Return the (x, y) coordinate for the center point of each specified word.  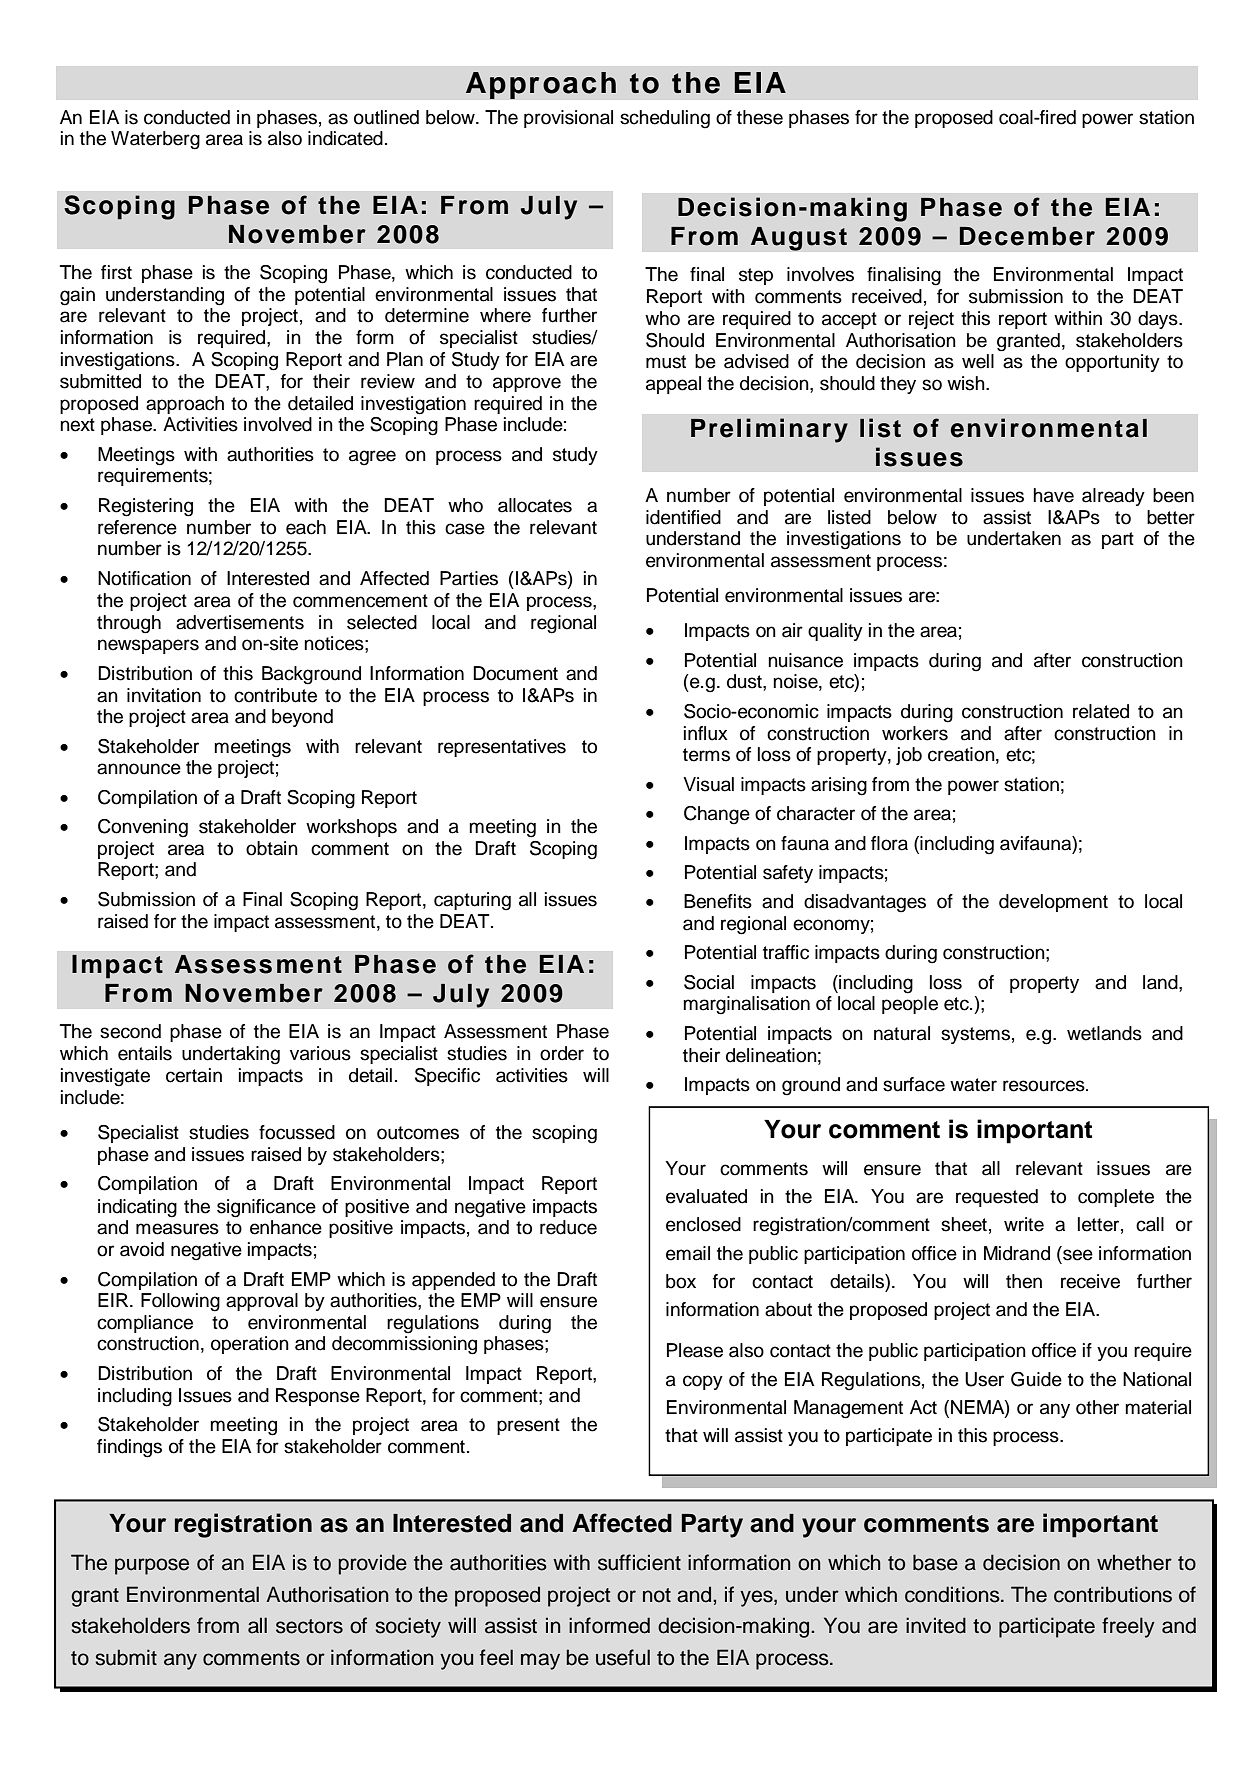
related (1101, 711)
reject (931, 320)
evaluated (706, 1196)
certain (194, 1075)
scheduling (665, 119)
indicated (345, 138)
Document (515, 673)
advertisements (240, 622)
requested (997, 1198)
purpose (152, 1566)
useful (623, 1657)
